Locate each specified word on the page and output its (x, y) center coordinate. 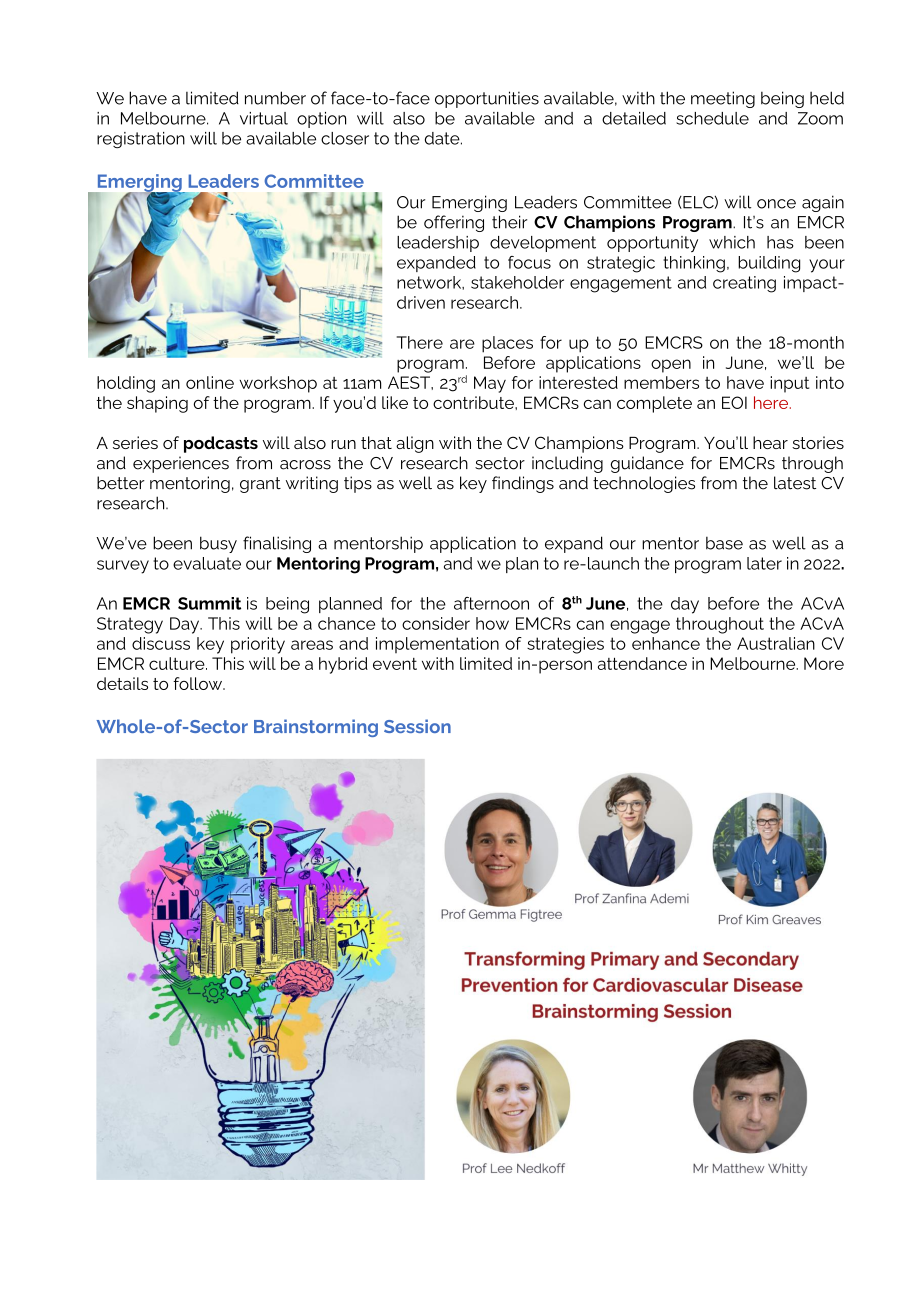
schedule (712, 118)
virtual (264, 118)
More (824, 663)
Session (417, 726)
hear (770, 442)
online (210, 382)
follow (199, 683)
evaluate (207, 563)
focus (529, 262)
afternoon (491, 603)
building (769, 264)
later (764, 563)
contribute (474, 402)
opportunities (487, 99)
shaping (157, 404)
